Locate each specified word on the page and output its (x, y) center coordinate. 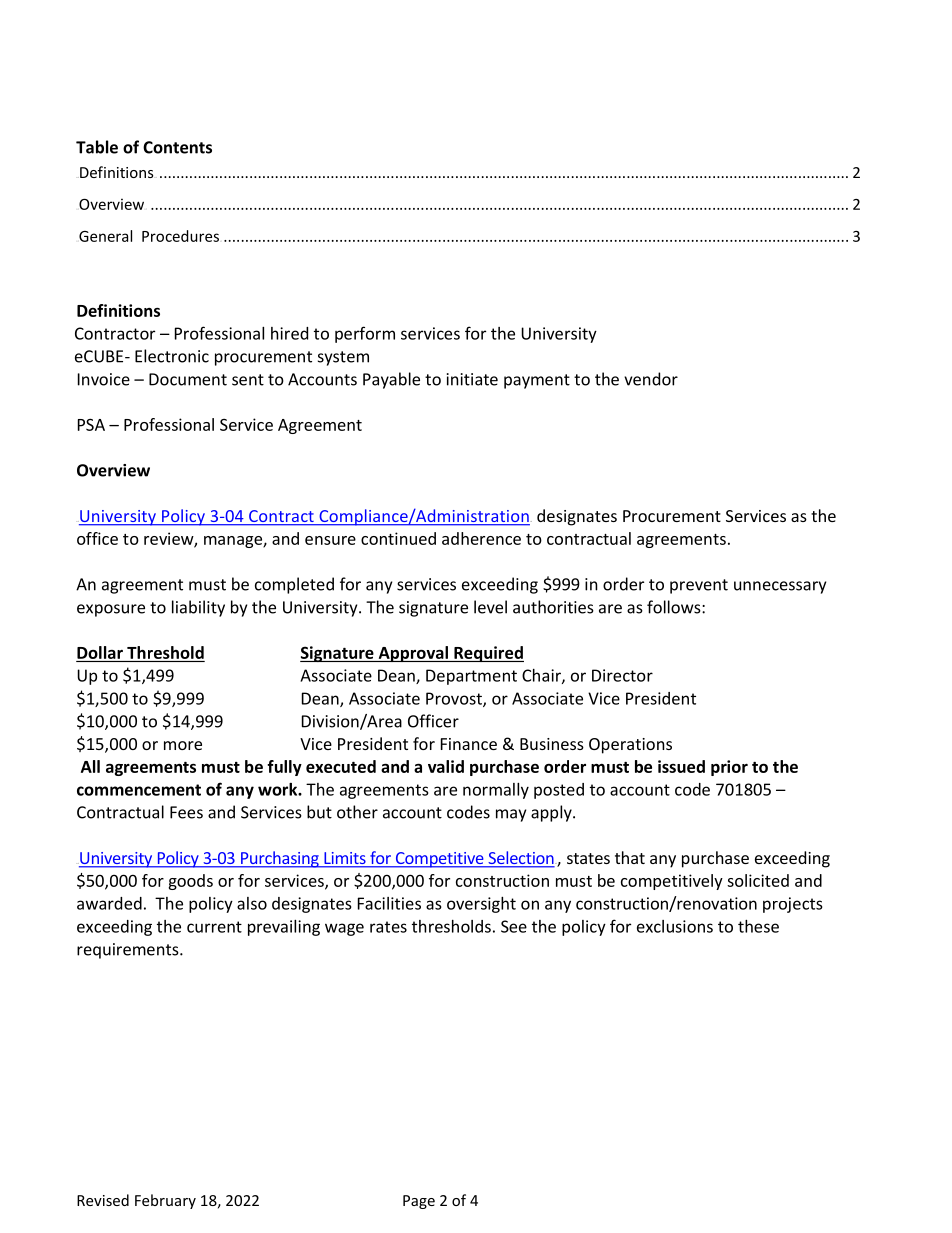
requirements (129, 951)
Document (188, 379)
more (183, 745)
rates (388, 927)
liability (198, 608)
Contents (177, 147)
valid (446, 766)
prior (729, 768)
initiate (472, 379)
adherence (481, 538)
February (165, 1201)
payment (537, 381)
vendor (651, 379)
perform (365, 334)
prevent (699, 586)
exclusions (675, 926)
